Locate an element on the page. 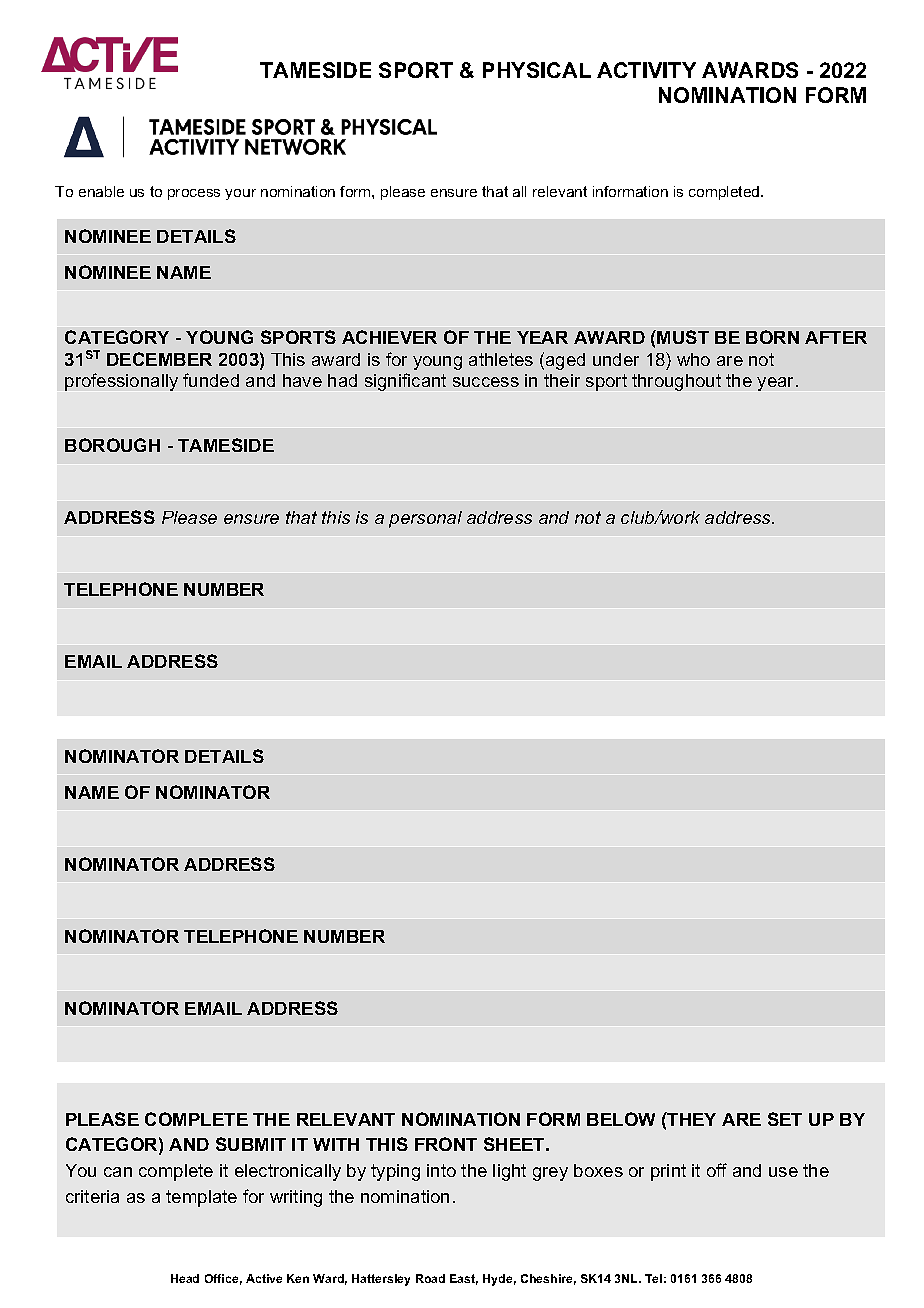 This page has height=1308, width=924. who is located at coordinates (693, 359).
